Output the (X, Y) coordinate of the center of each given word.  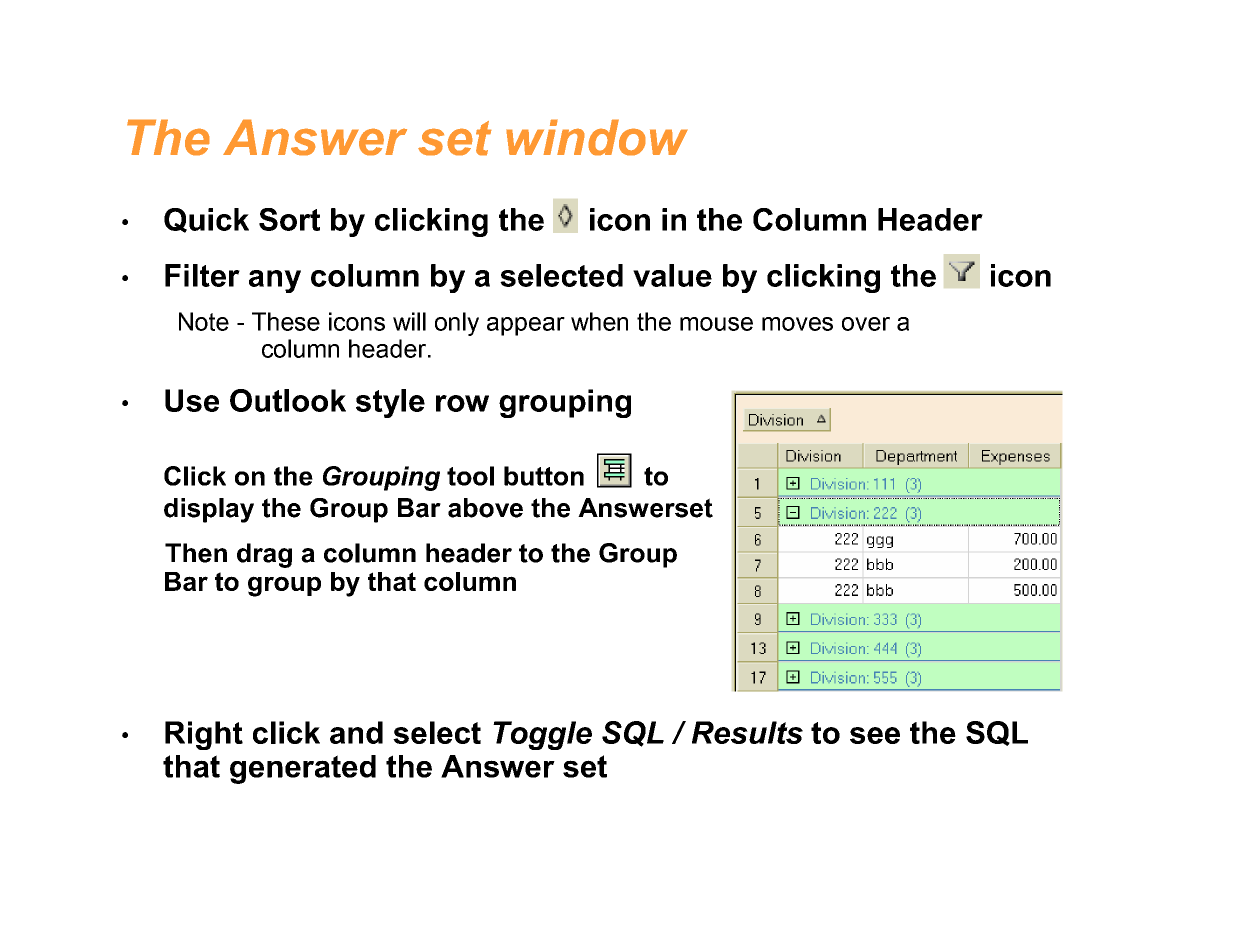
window (597, 137)
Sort (289, 219)
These (286, 321)
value (672, 275)
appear (526, 326)
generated (303, 769)
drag (264, 555)
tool (470, 476)
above (485, 508)
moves (797, 324)
